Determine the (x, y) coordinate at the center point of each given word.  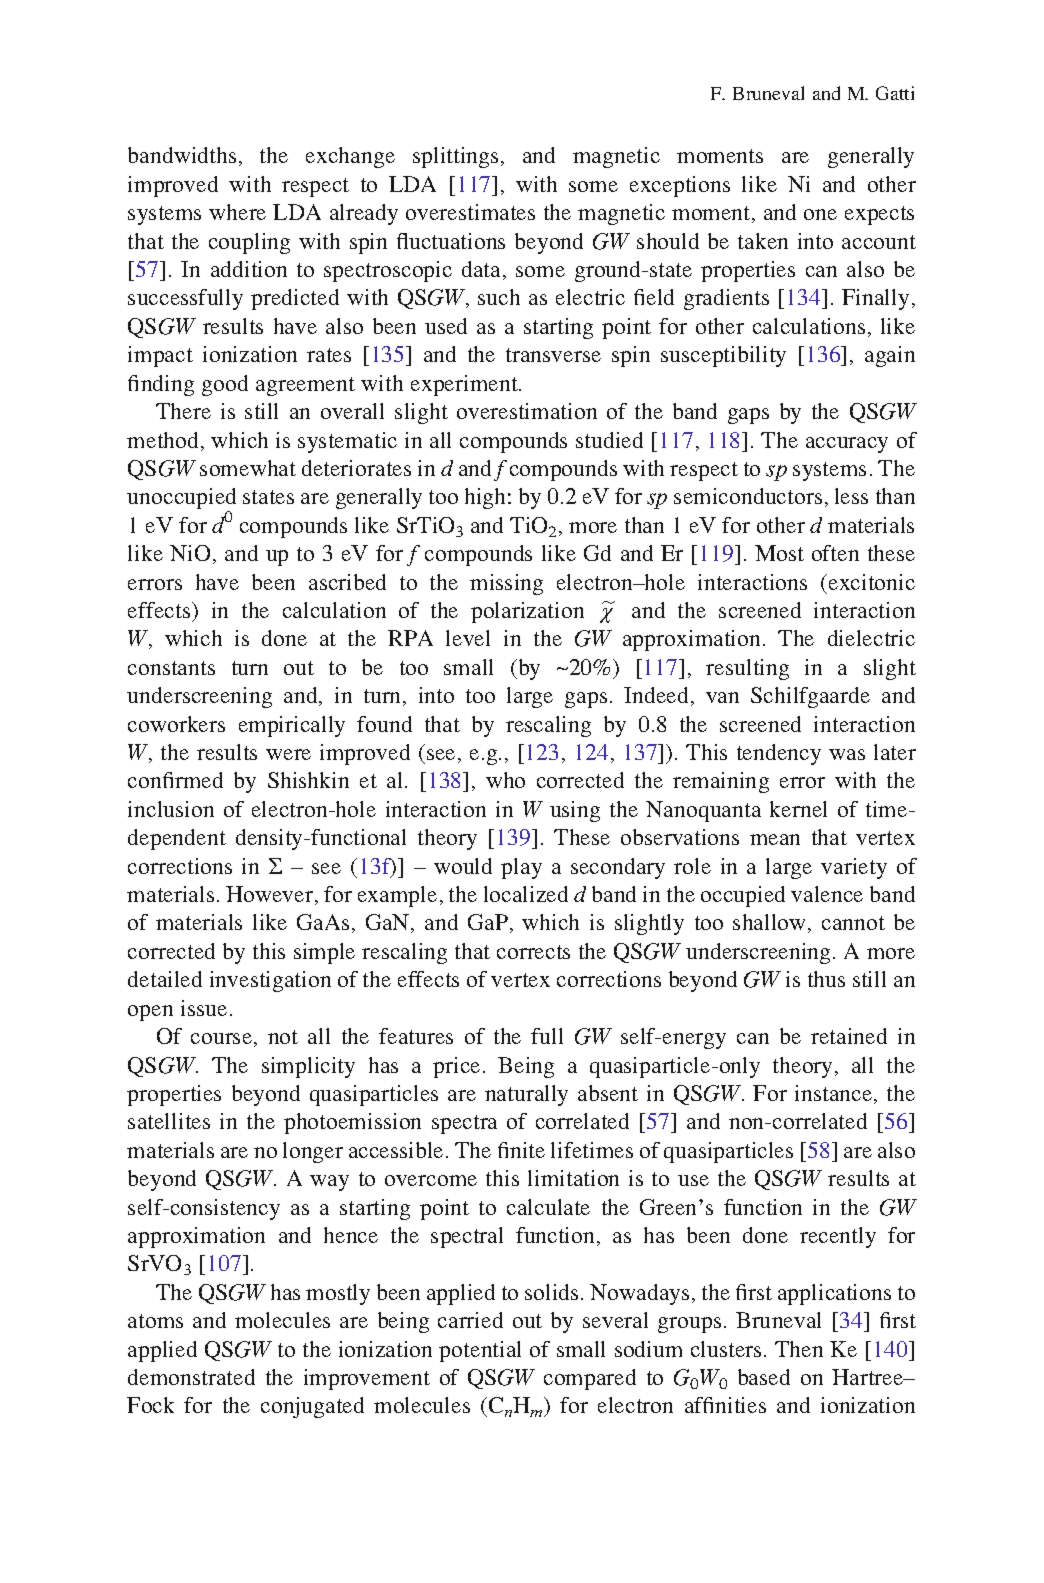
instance (835, 1094)
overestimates (470, 212)
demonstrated (191, 1377)
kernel (798, 809)
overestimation (527, 411)
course (221, 1038)
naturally (526, 1095)
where (237, 212)
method (162, 440)
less (851, 496)
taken (763, 241)
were (288, 754)
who (505, 780)
